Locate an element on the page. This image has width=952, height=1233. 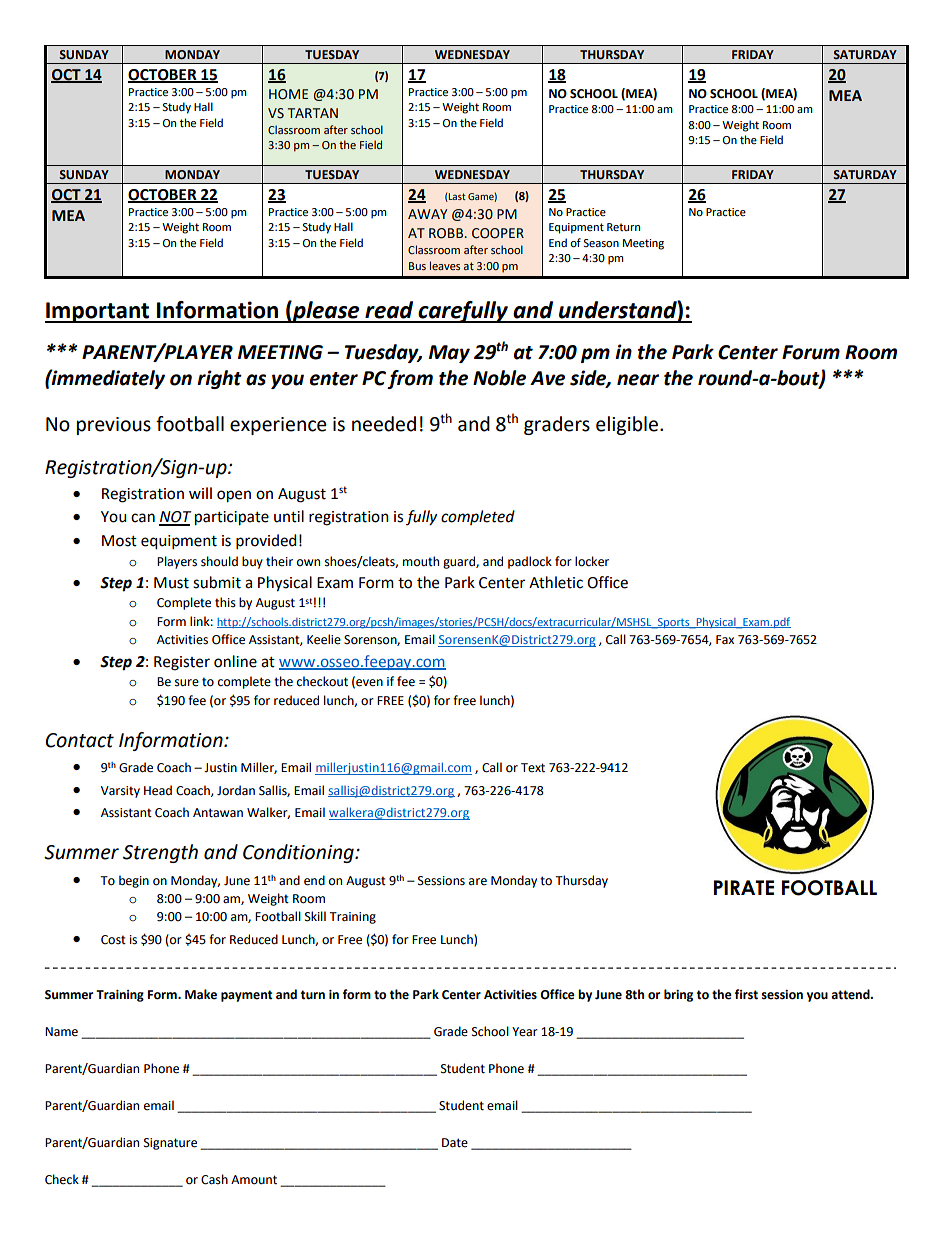
HOME is located at coordinates (288, 94).
